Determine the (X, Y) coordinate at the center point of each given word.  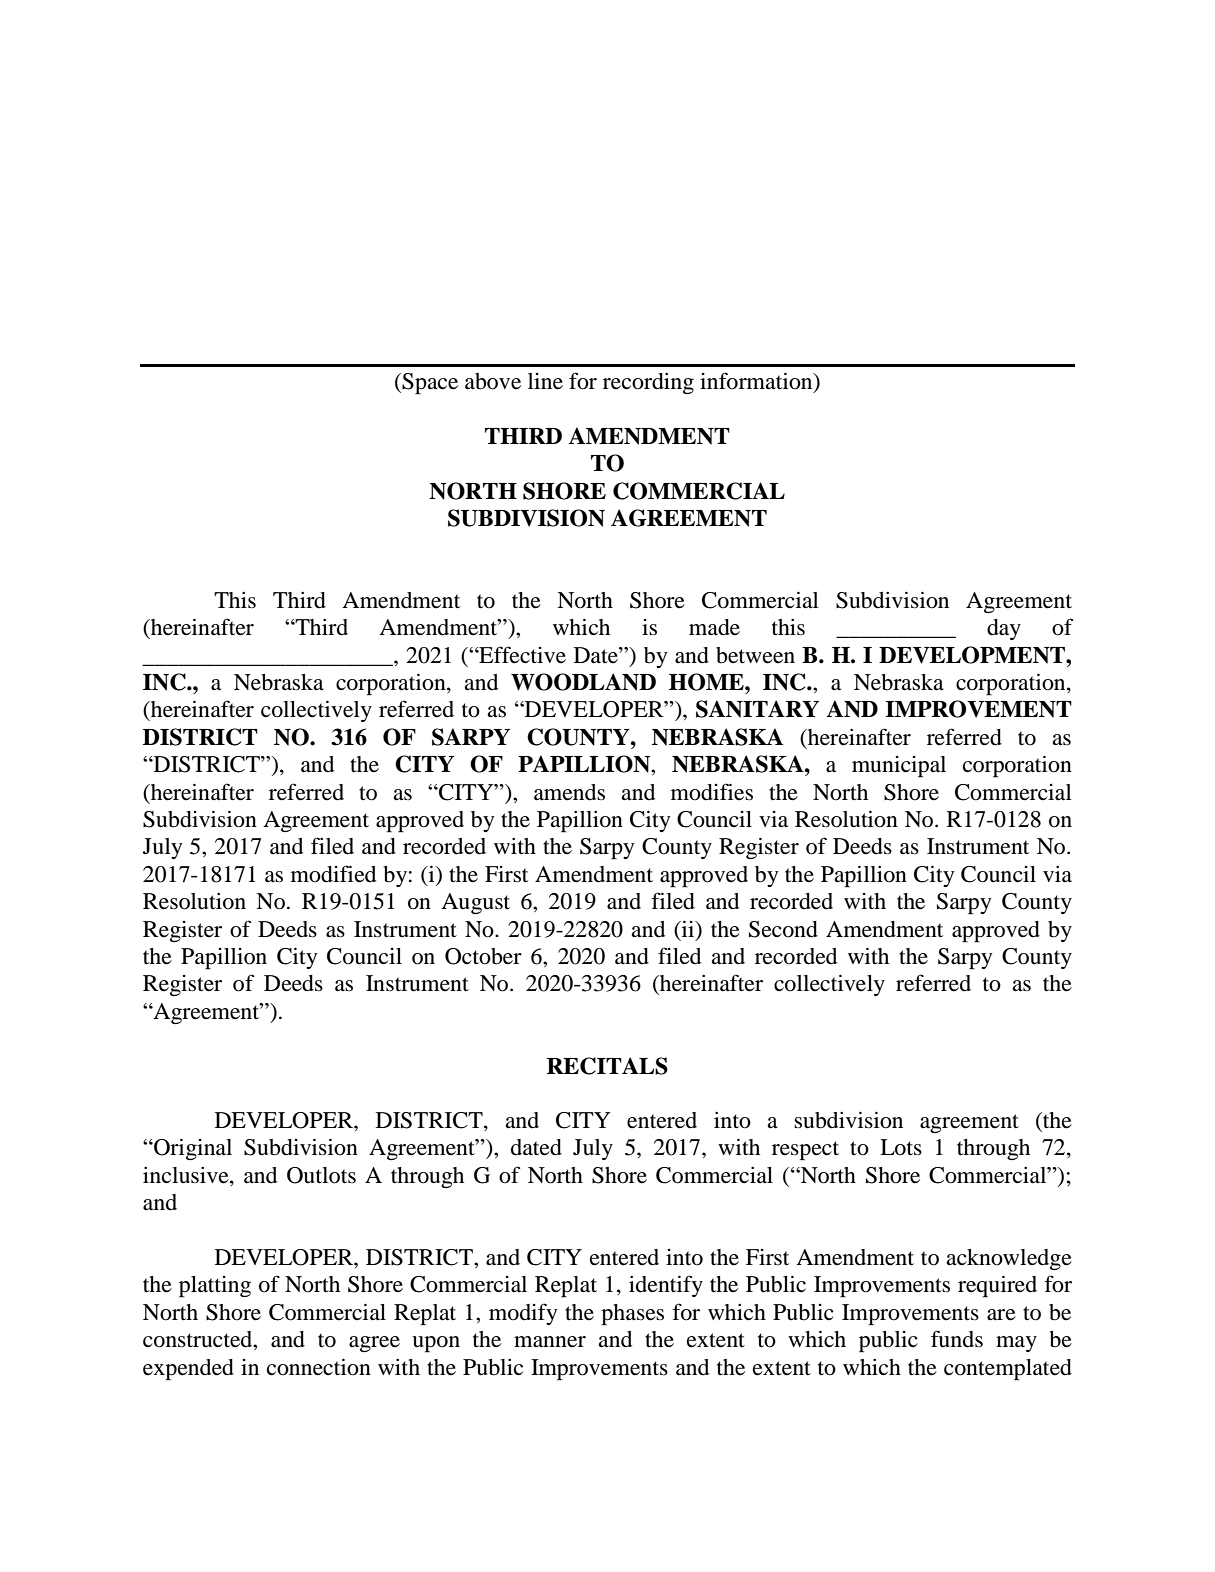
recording (648, 383)
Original (192, 1149)
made (714, 627)
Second (783, 929)
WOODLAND (583, 682)
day (1004, 629)
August (475, 903)
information (757, 381)
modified (333, 874)
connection (319, 1367)
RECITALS (607, 1066)
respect (805, 1151)
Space (429, 384)
